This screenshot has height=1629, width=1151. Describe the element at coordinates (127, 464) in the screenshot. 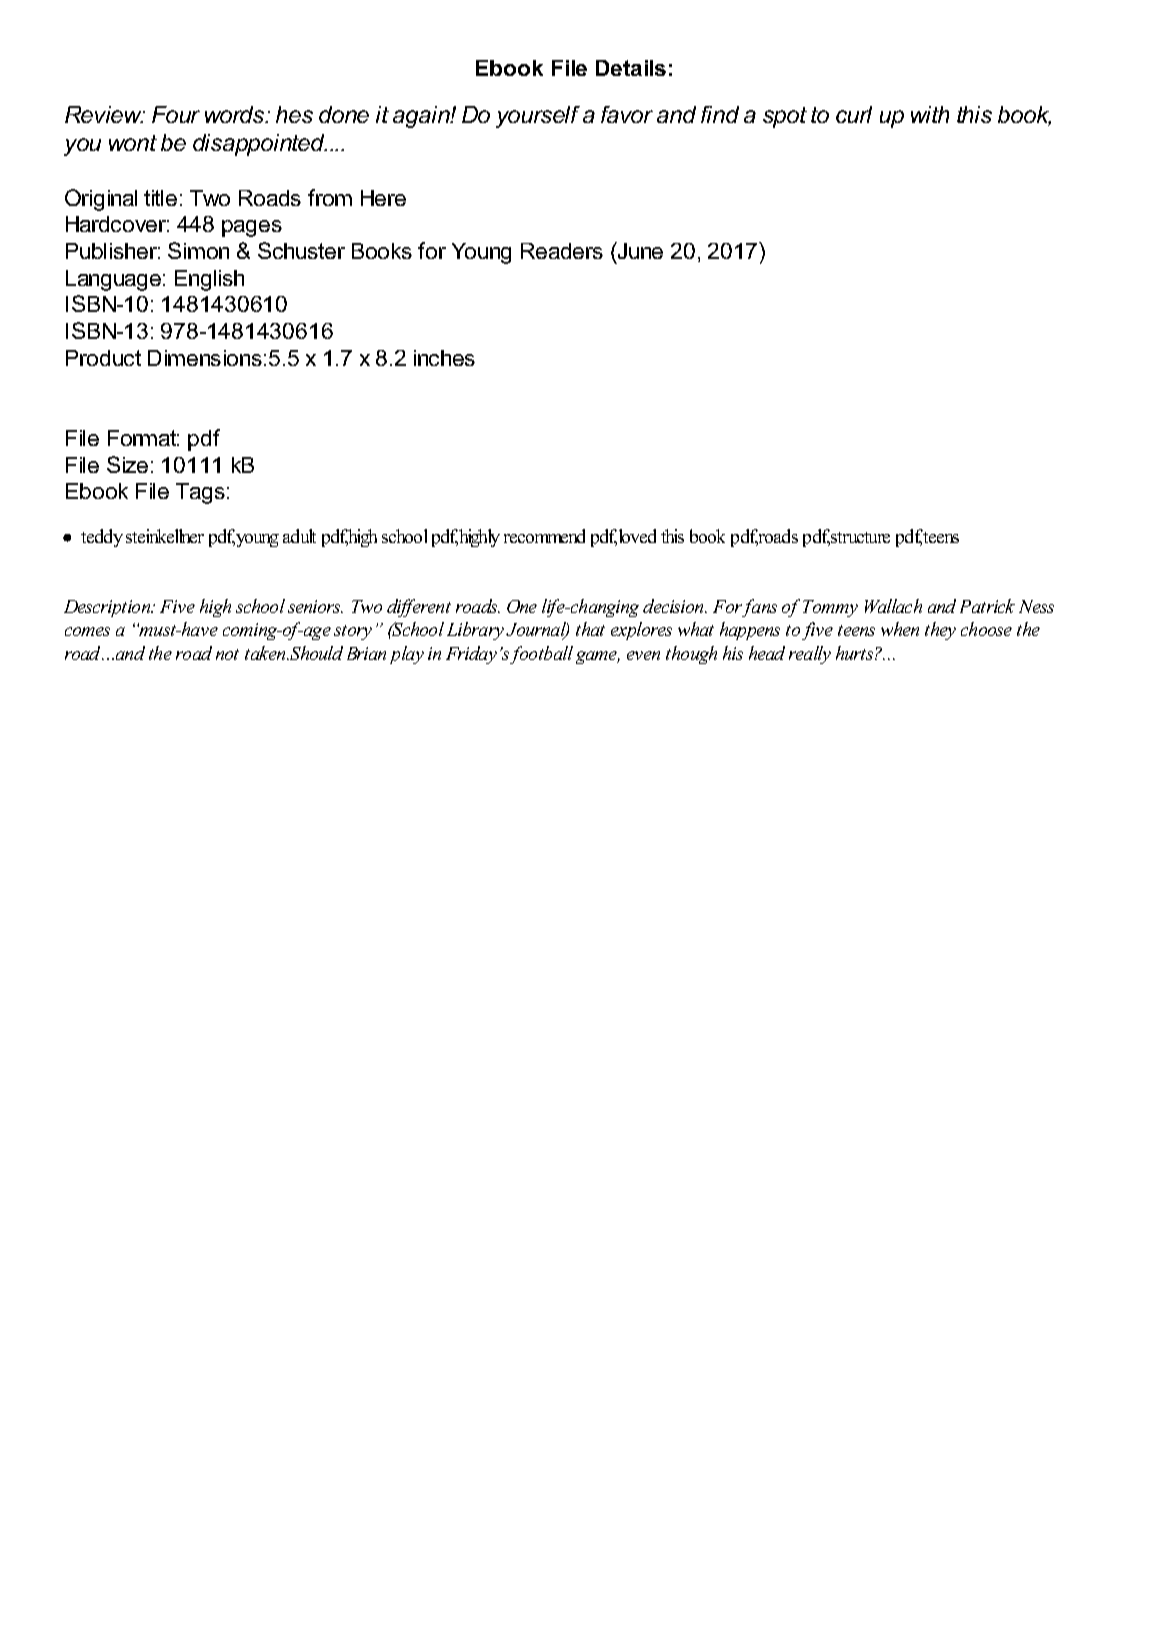

I see `Size` at that location.
